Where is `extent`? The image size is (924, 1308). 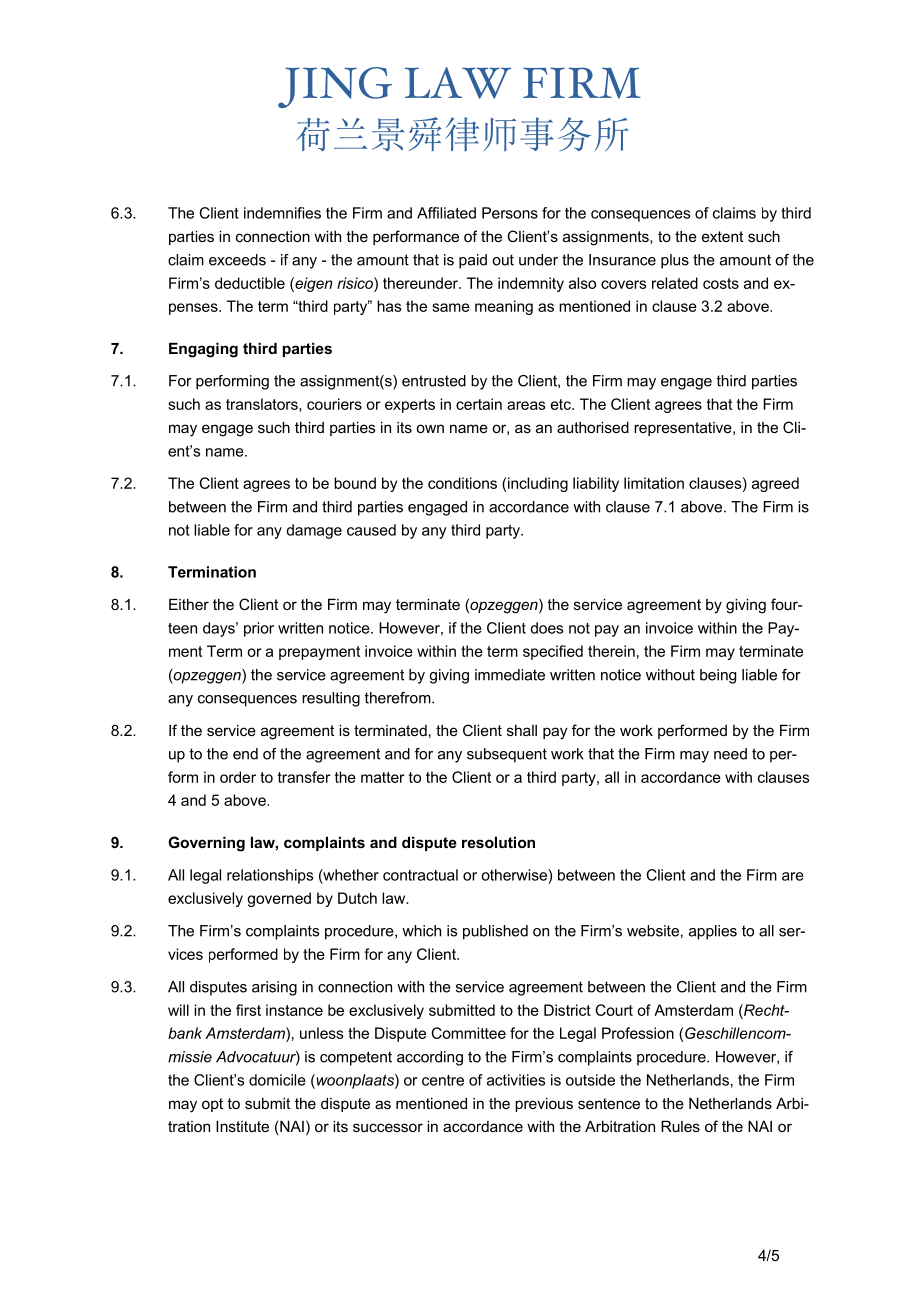 extent is located at coordinates (722, 236).
